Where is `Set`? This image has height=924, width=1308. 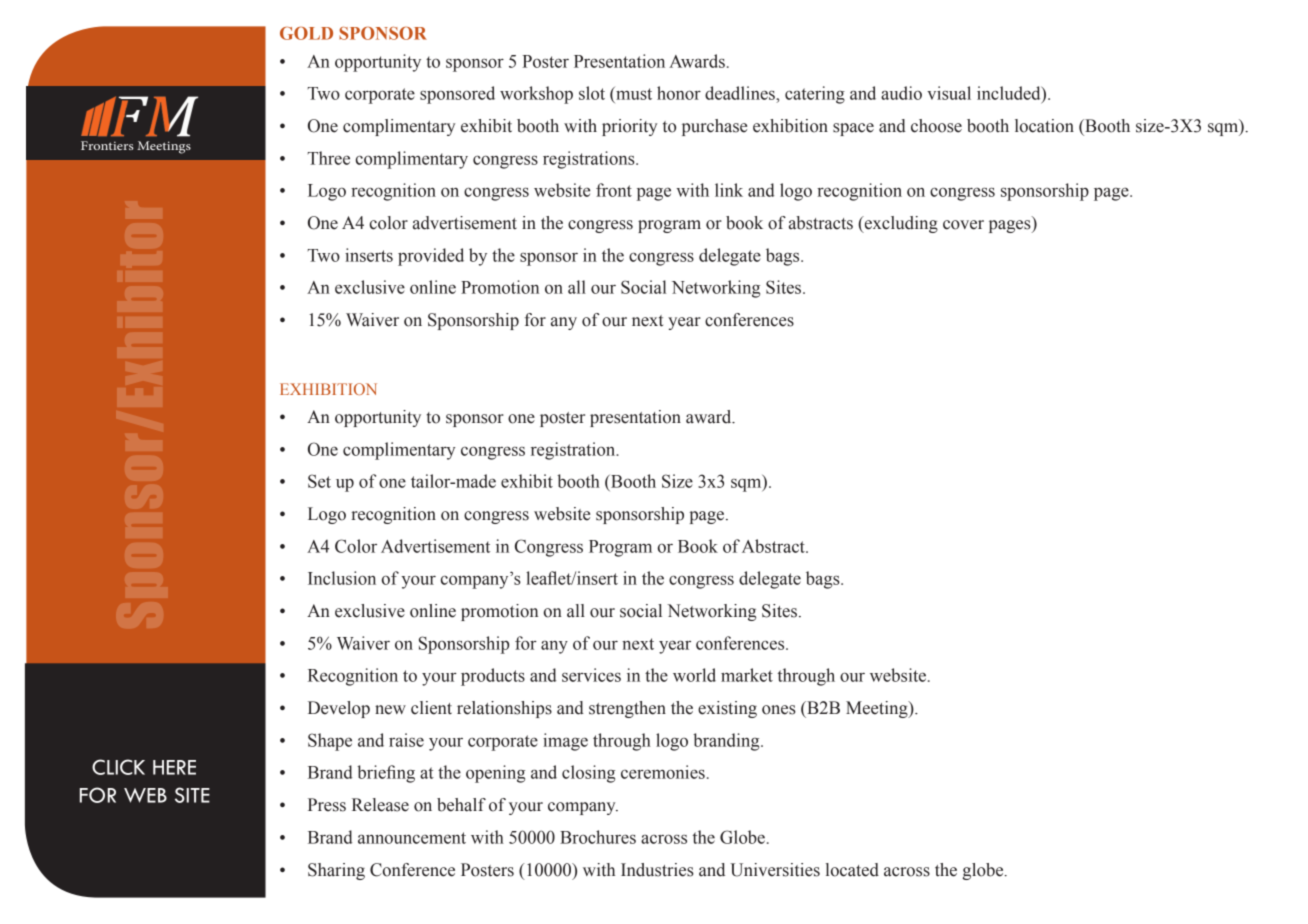 Set is located at coordinates (319, 481).
